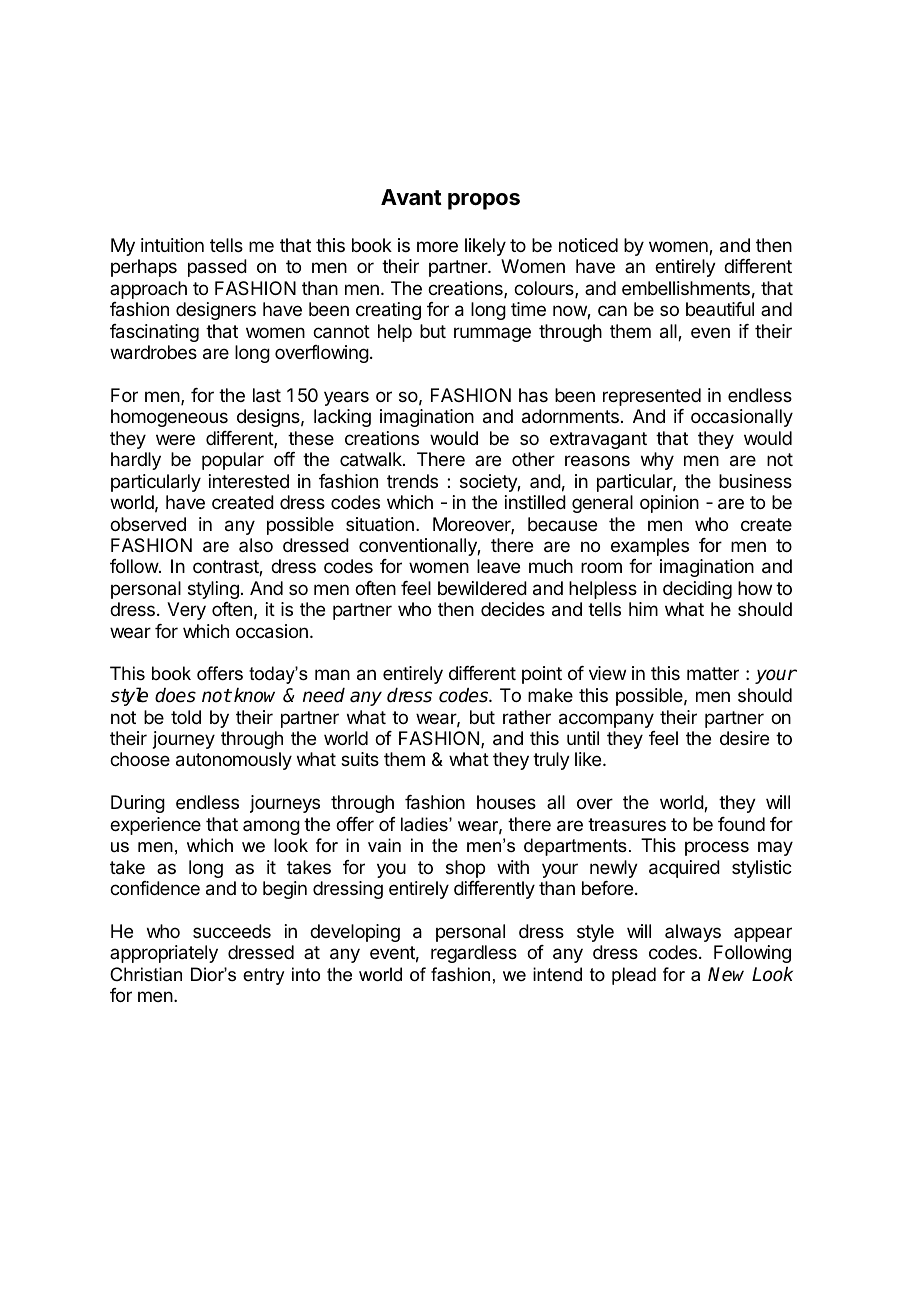 The width and height of the page is (924, 1308). What do you see at coordinates (657, 461) in the page?
I see `why` at bounding box center [657, 461].
